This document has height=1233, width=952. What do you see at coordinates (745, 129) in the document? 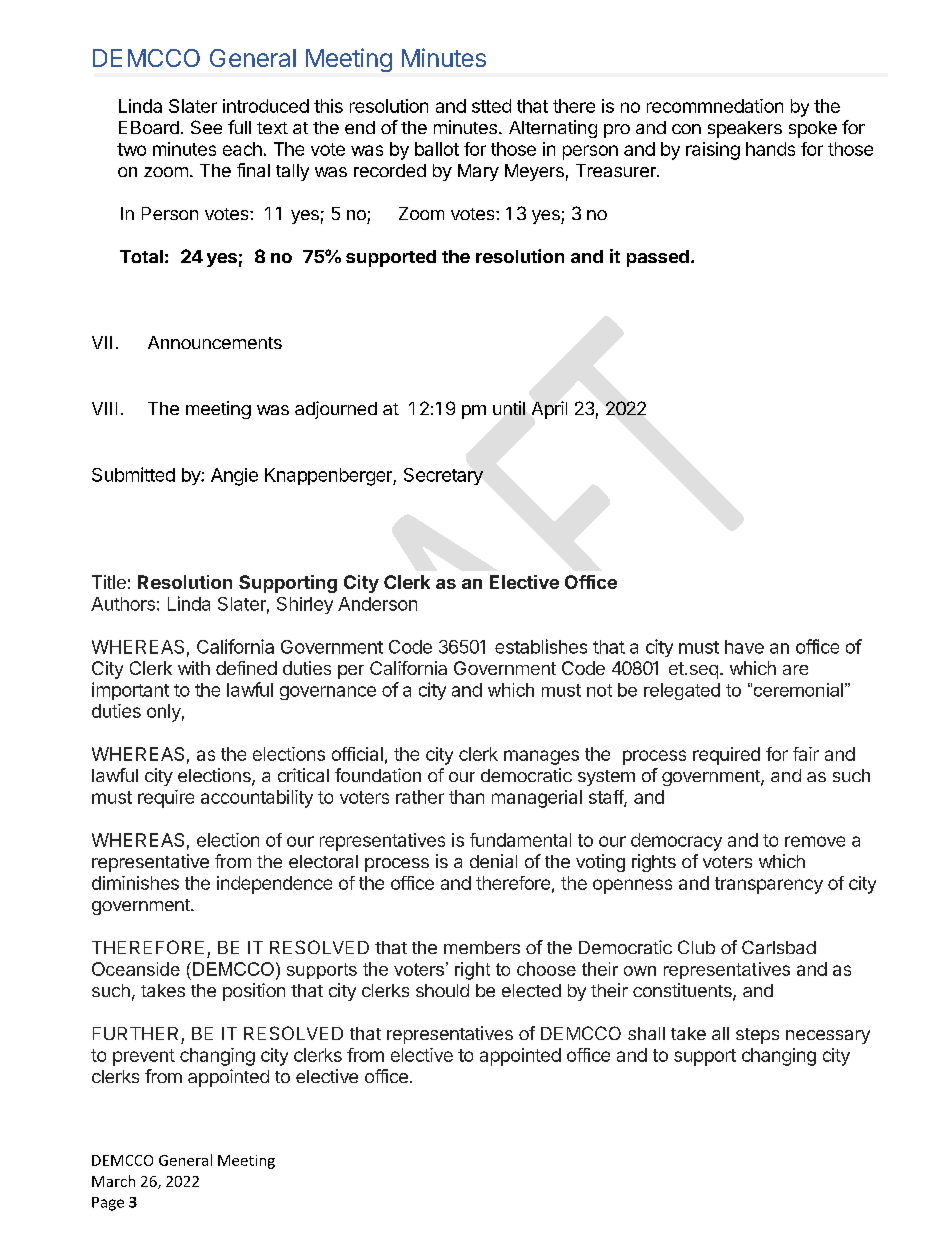
I see `speakers` at bounding box center [745, 129].
